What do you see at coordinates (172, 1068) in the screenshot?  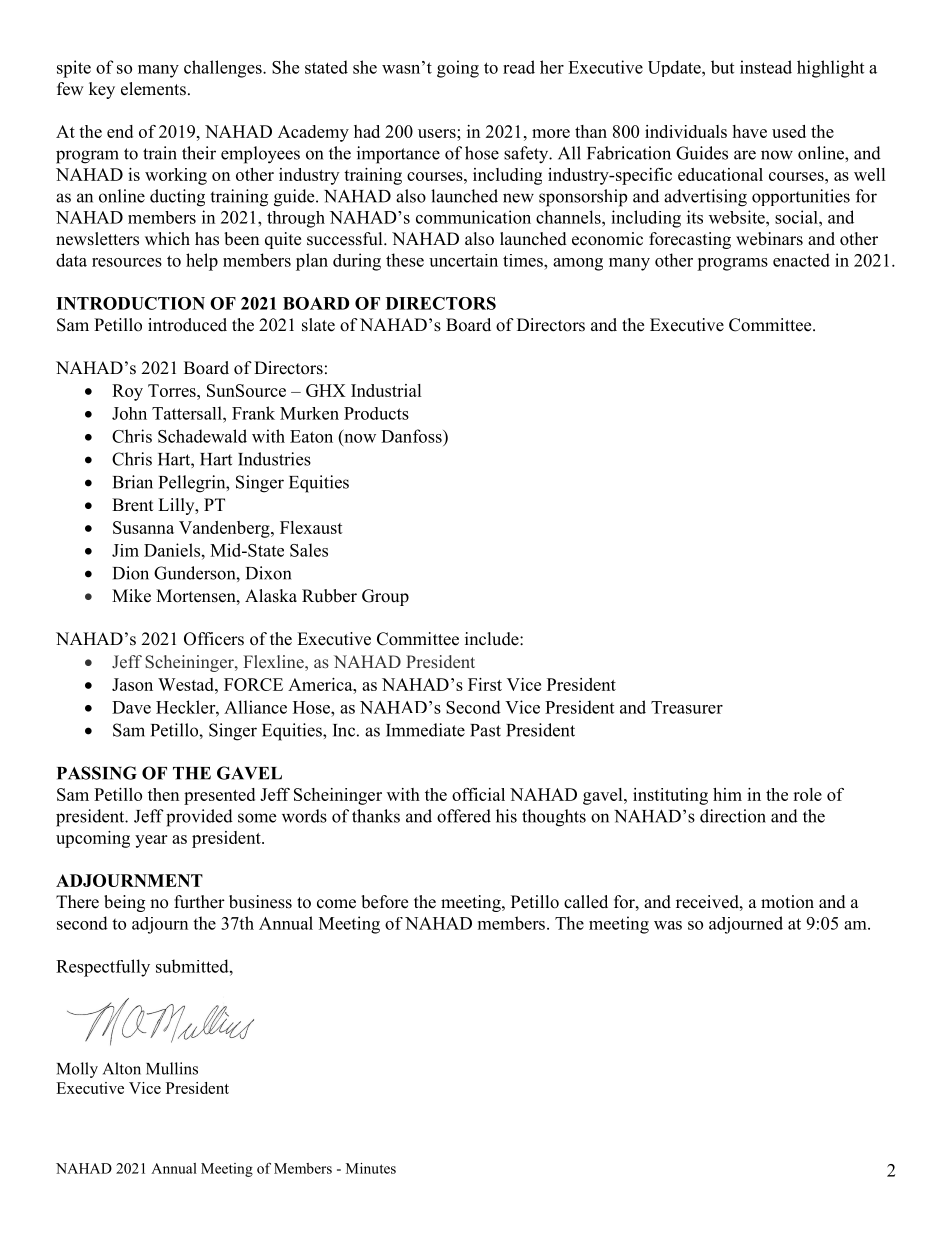 I see `Mullins` at bounding box center [172, 1068].
